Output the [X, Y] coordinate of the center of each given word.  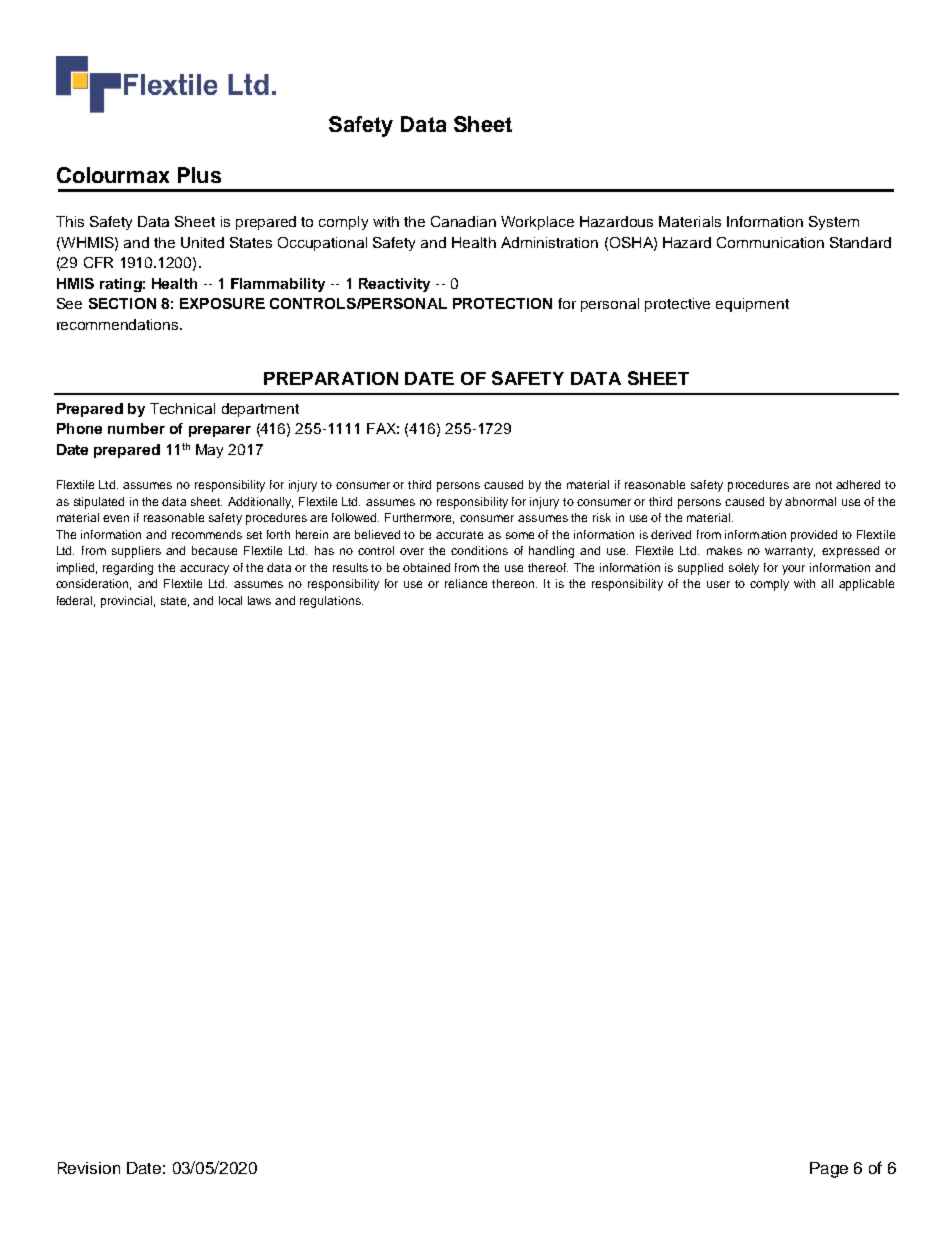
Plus [199, 175]
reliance [466, 583]
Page [829, 1170]
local [230, 600]
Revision [89, 1168]
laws [259, 600]
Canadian [463, 221]
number [136, 428]
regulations [331, 602]
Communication [770, 242]
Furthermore [419, 518]
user [718, 584]
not [824, 485]
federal [76, 601]
